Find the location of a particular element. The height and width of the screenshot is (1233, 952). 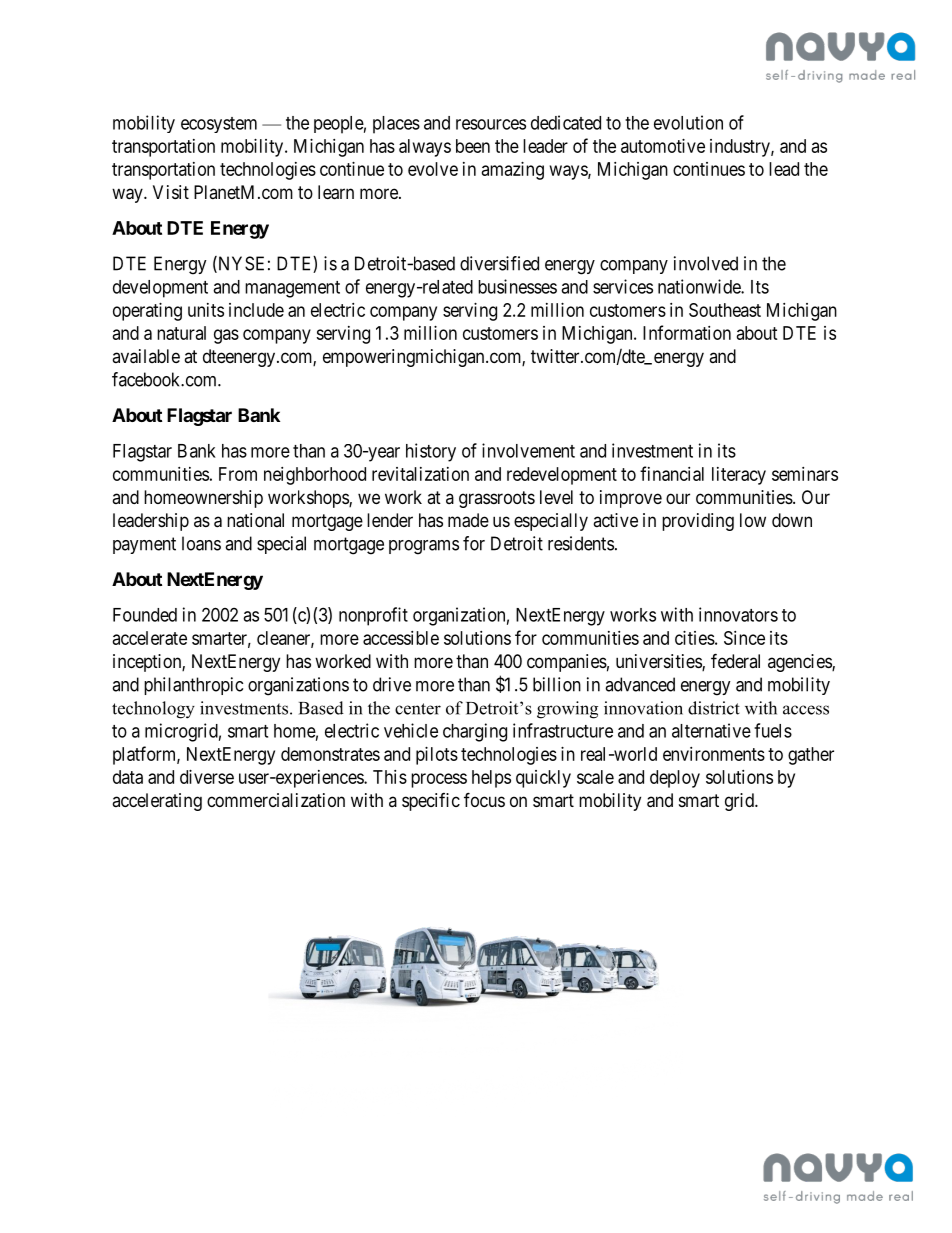

deploy is located at coordinates (675, 779).
